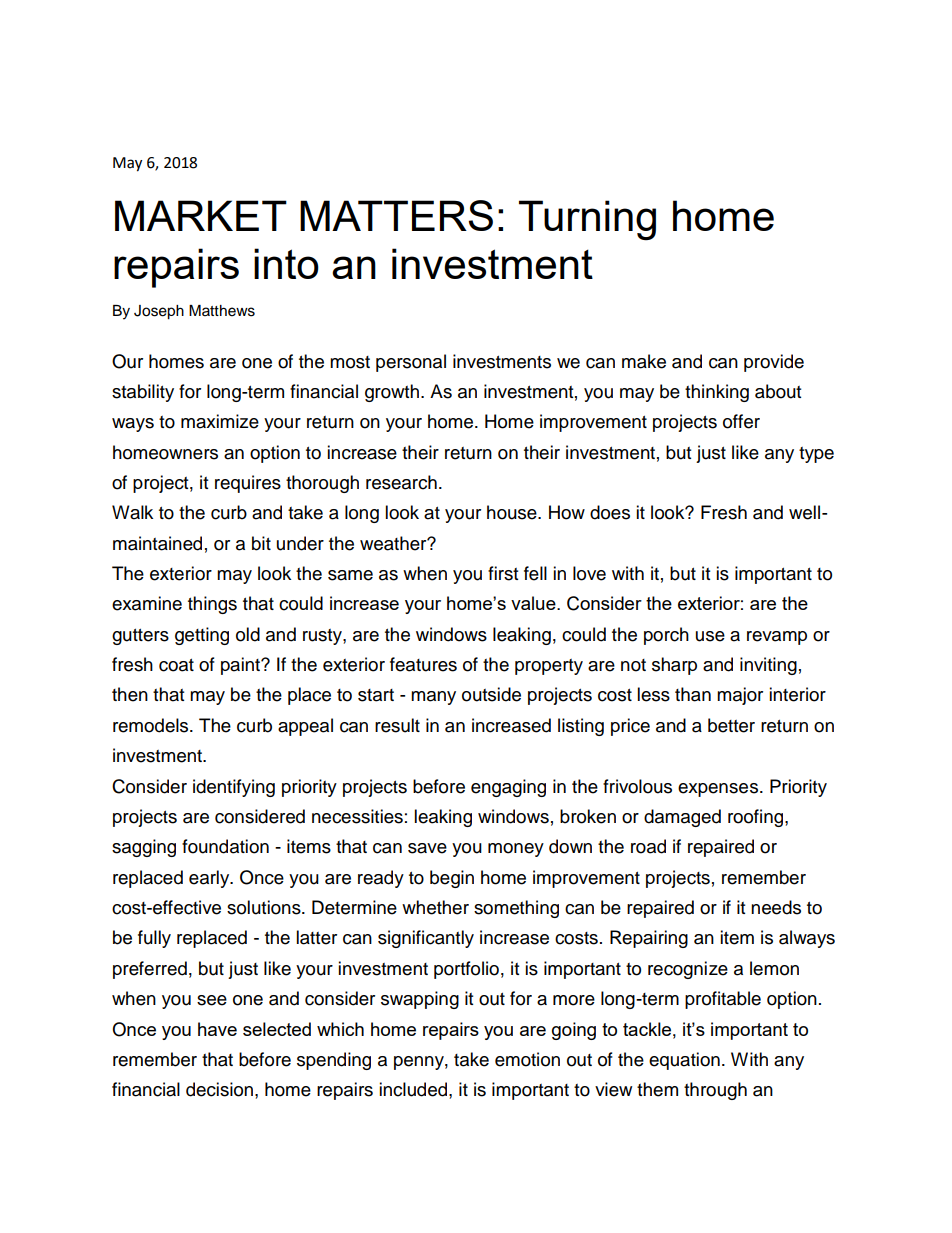  What do you see at coordinates (587, 220) in the screenshot?
I see `Turning` at bounding box center [587, 220].
